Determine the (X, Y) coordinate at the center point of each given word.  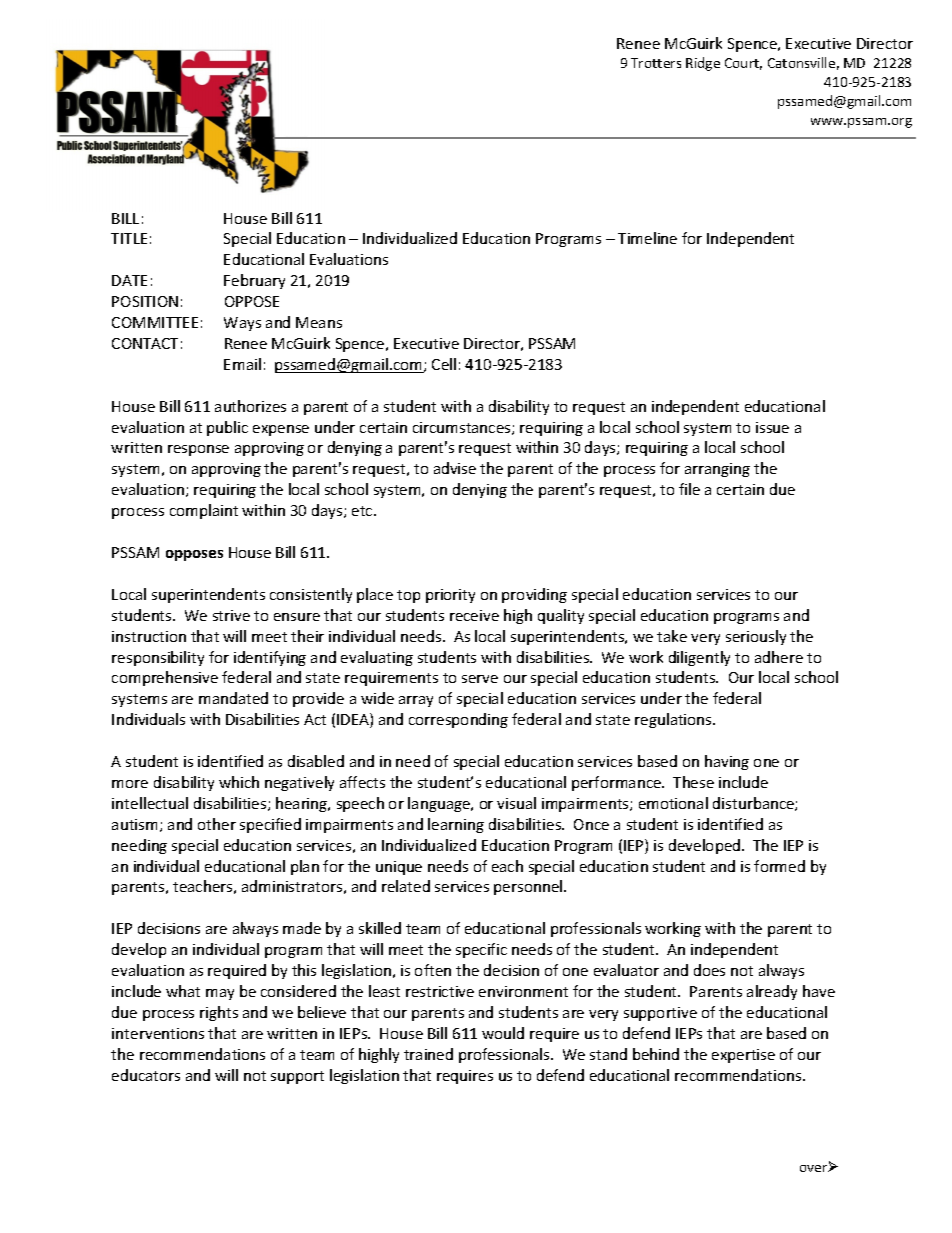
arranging (717, 470)
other (217, 824)
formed (779, 866)
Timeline (647, 238)
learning (456, 825)
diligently (699, 658)
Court (743, 64)
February (254, 281)
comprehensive (165, 678)
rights (219, 1013)
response (198, 450)
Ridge (703, 64)
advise (455, 468)
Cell (444, 364)
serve (480, 679)
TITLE (129, 238)
